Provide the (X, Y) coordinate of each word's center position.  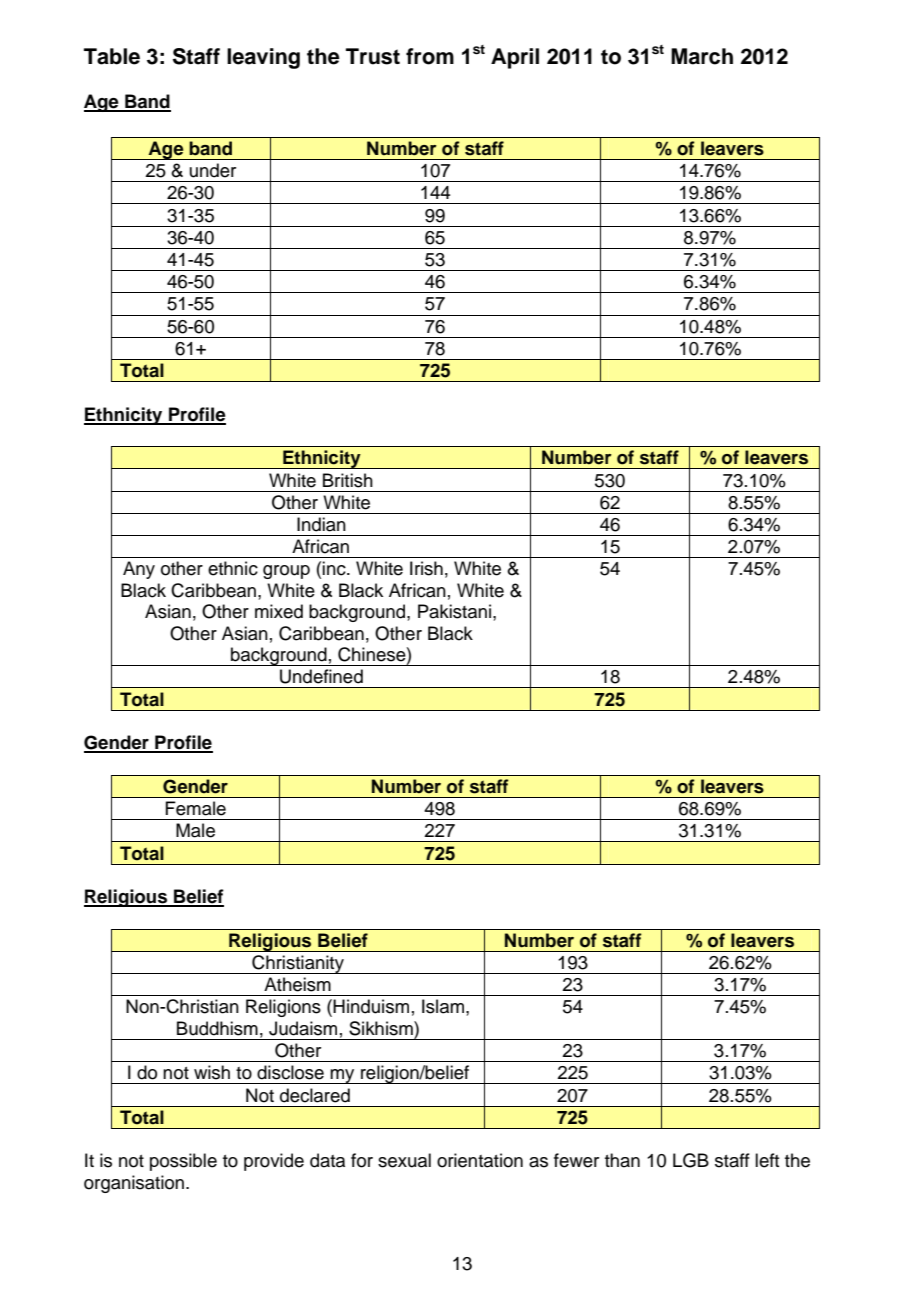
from (430, 56)
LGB (691, 1160)
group (286, 572)
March (702, 56)
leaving (263, 58)
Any (139, 570)
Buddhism (217, 1028)
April (515, 58)
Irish (426, 568)
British (348, 480)
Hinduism (371, 1006)
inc (335, 568)
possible (183, 1162)
